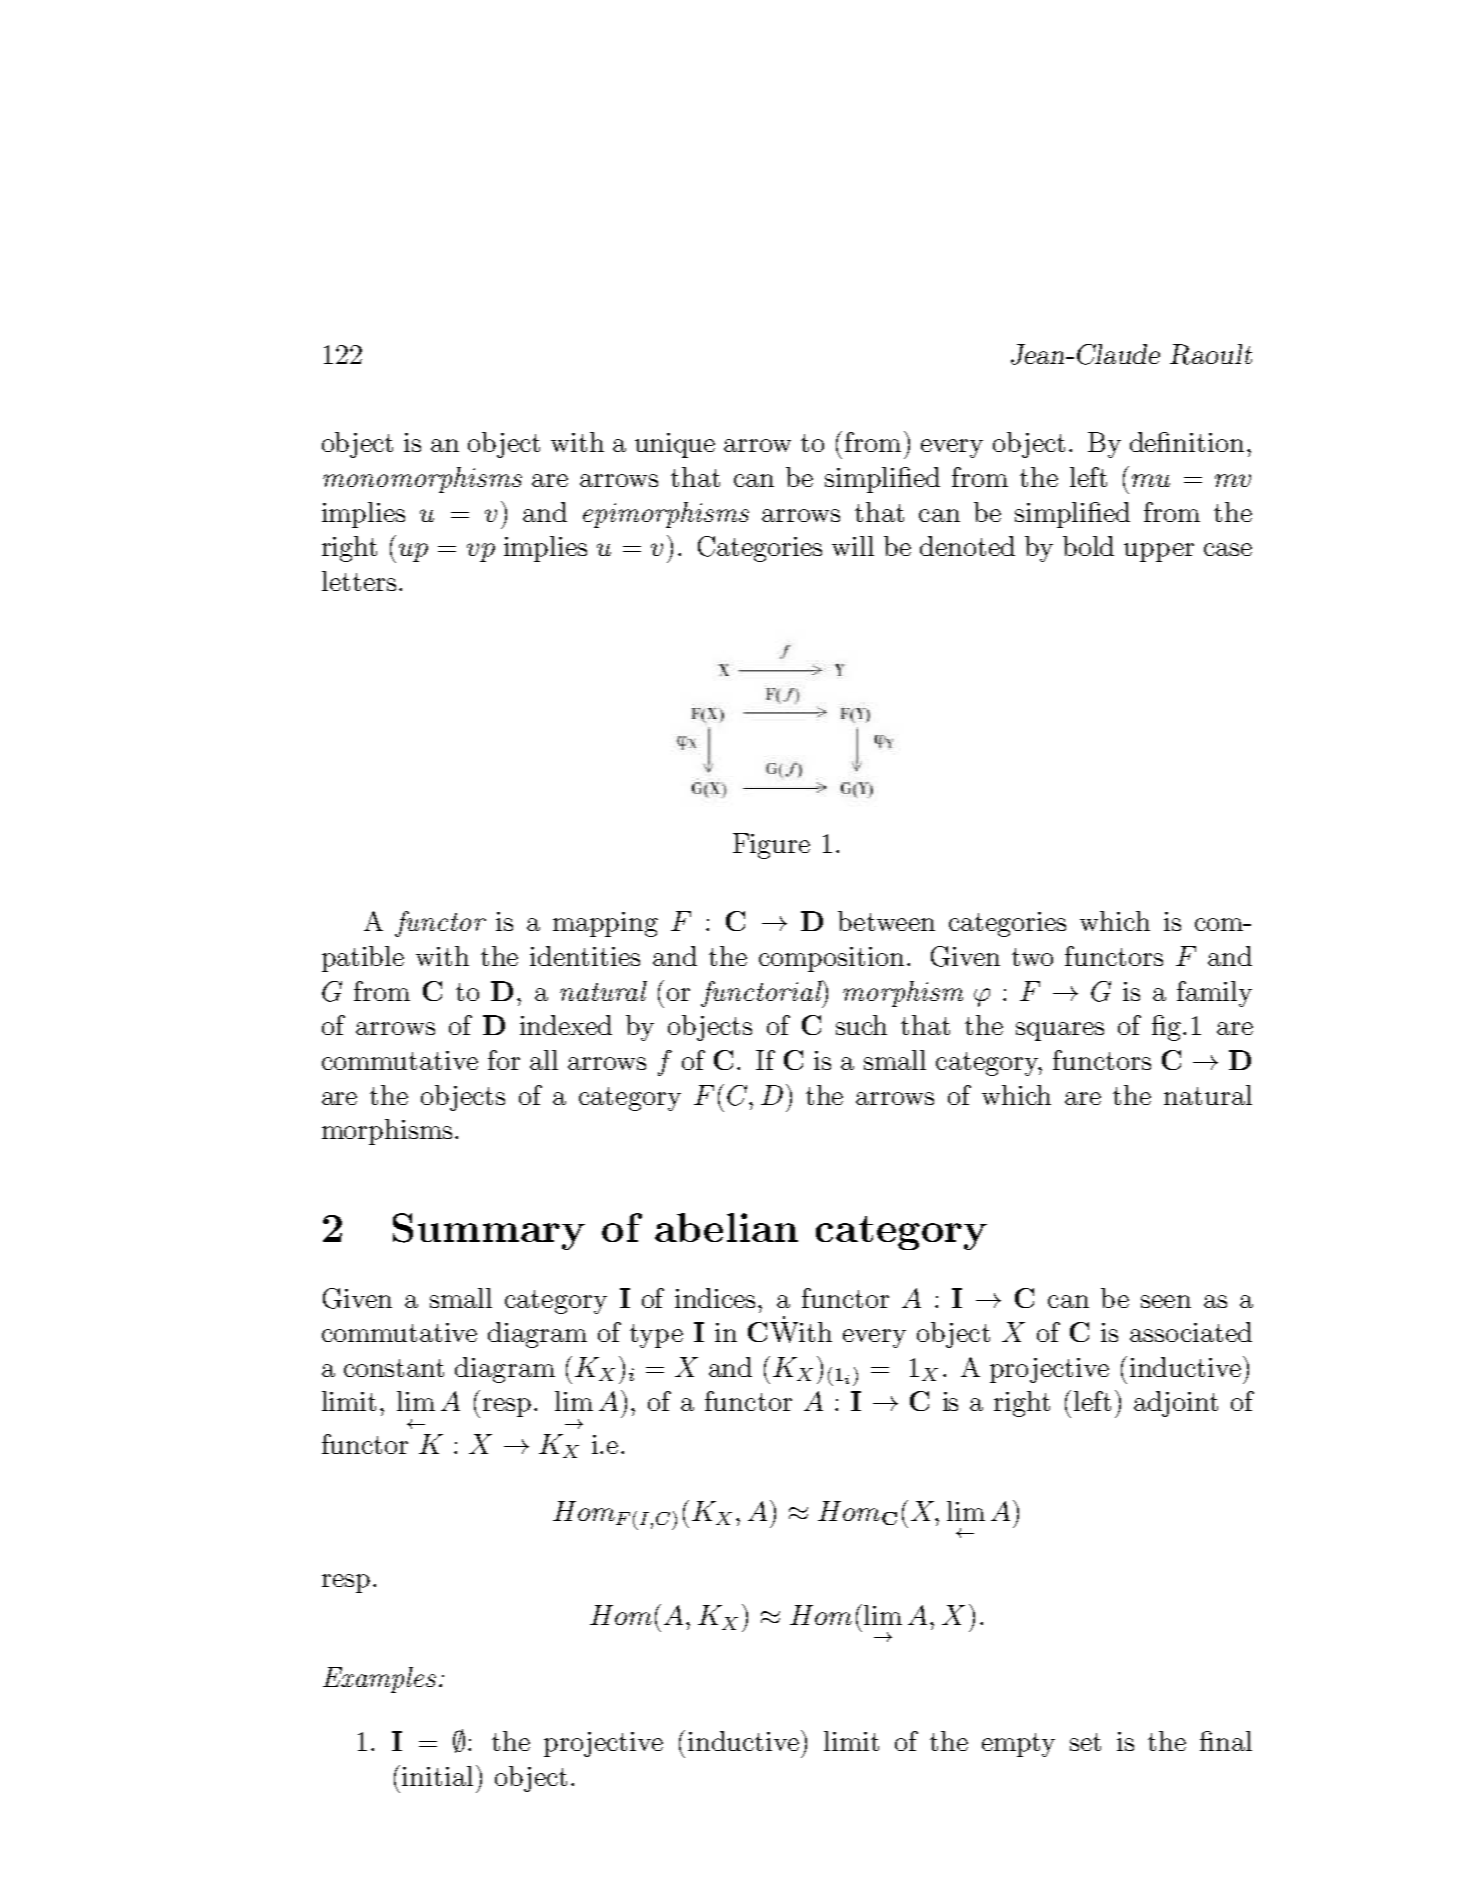  Describe the element at coordinates (1187, 442) in the page. I see `definition` at that location.
